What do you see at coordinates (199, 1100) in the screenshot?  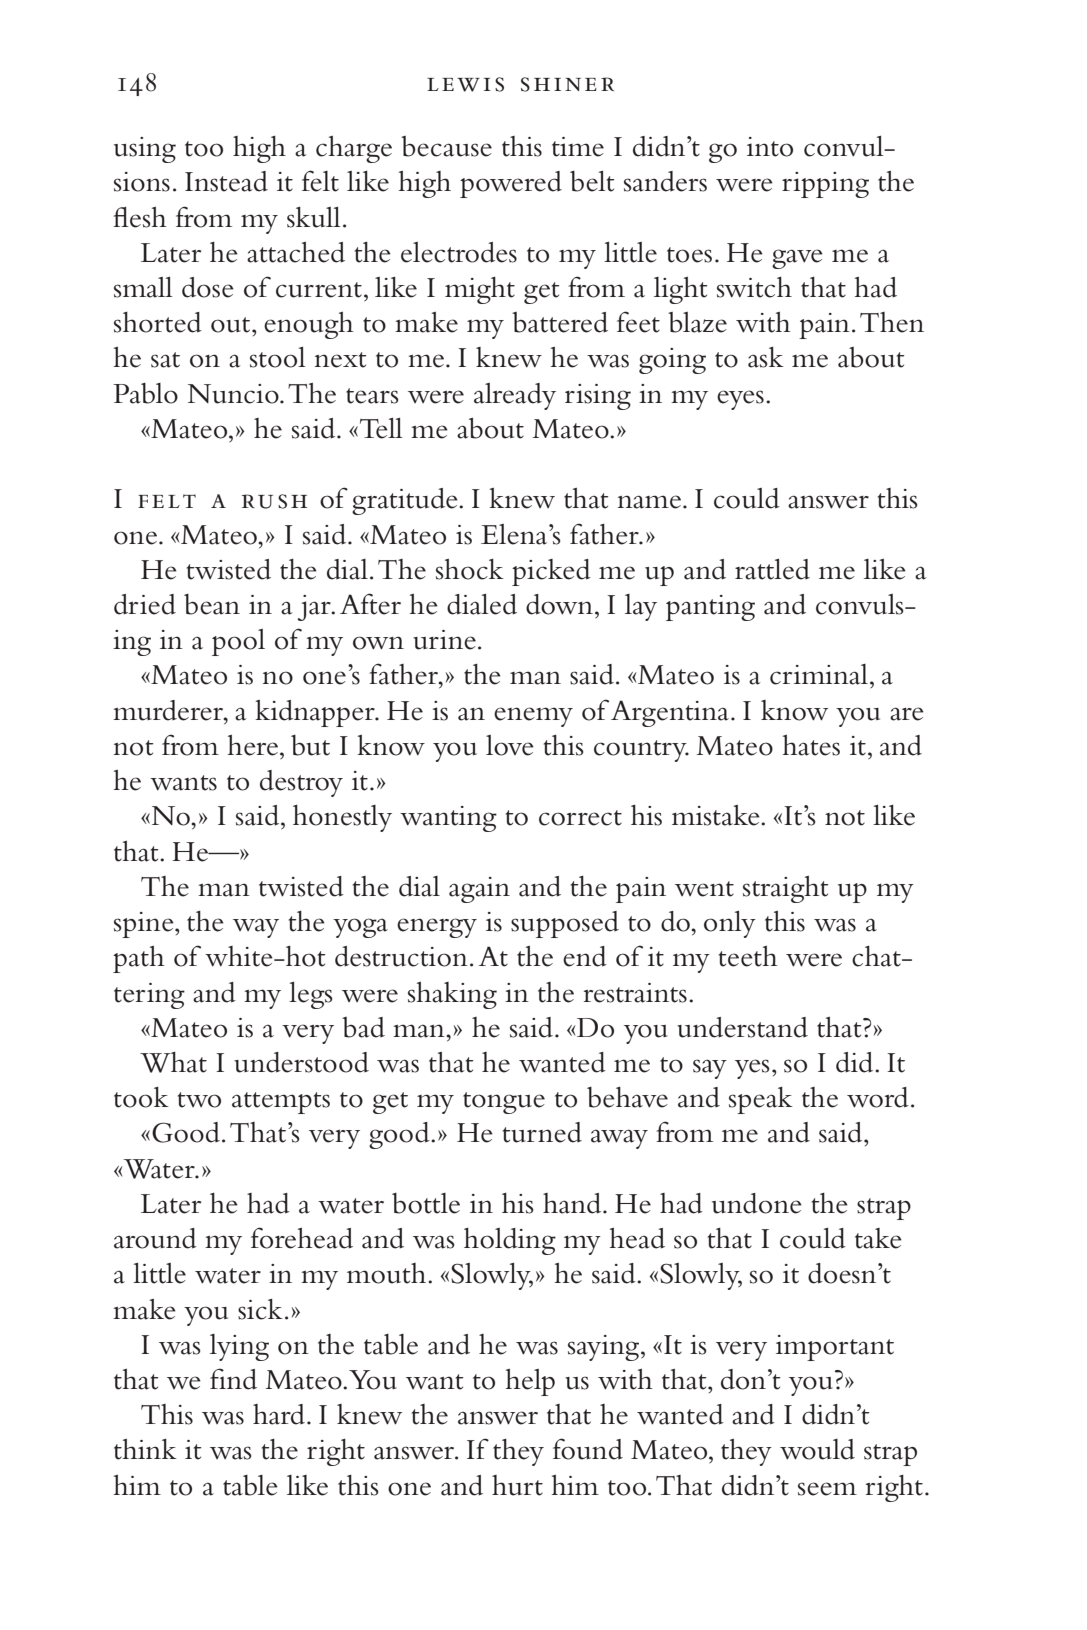 I see `two` at bounding box center [199, 1100].
